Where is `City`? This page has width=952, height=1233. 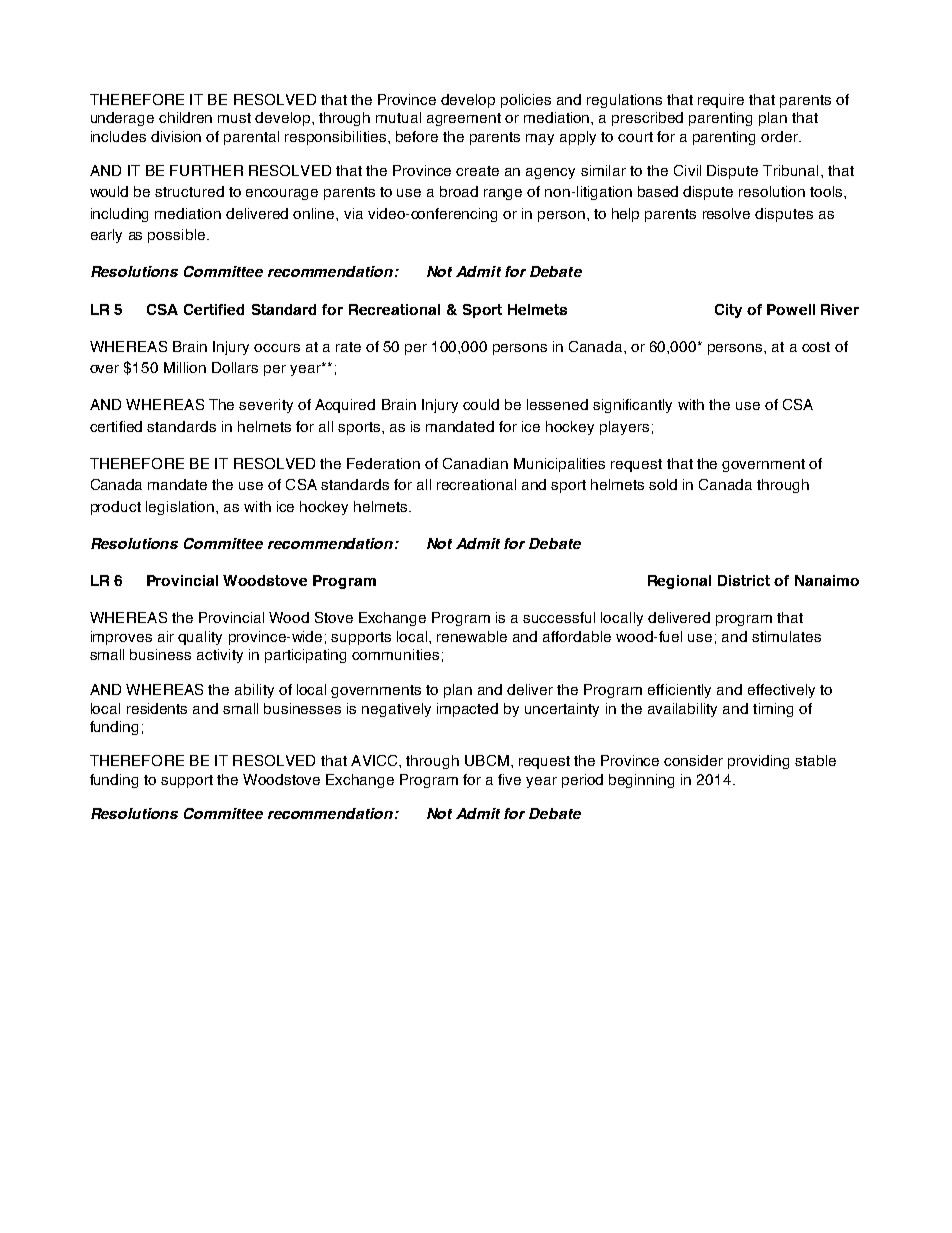 City is located at coordinates (728, 311).
